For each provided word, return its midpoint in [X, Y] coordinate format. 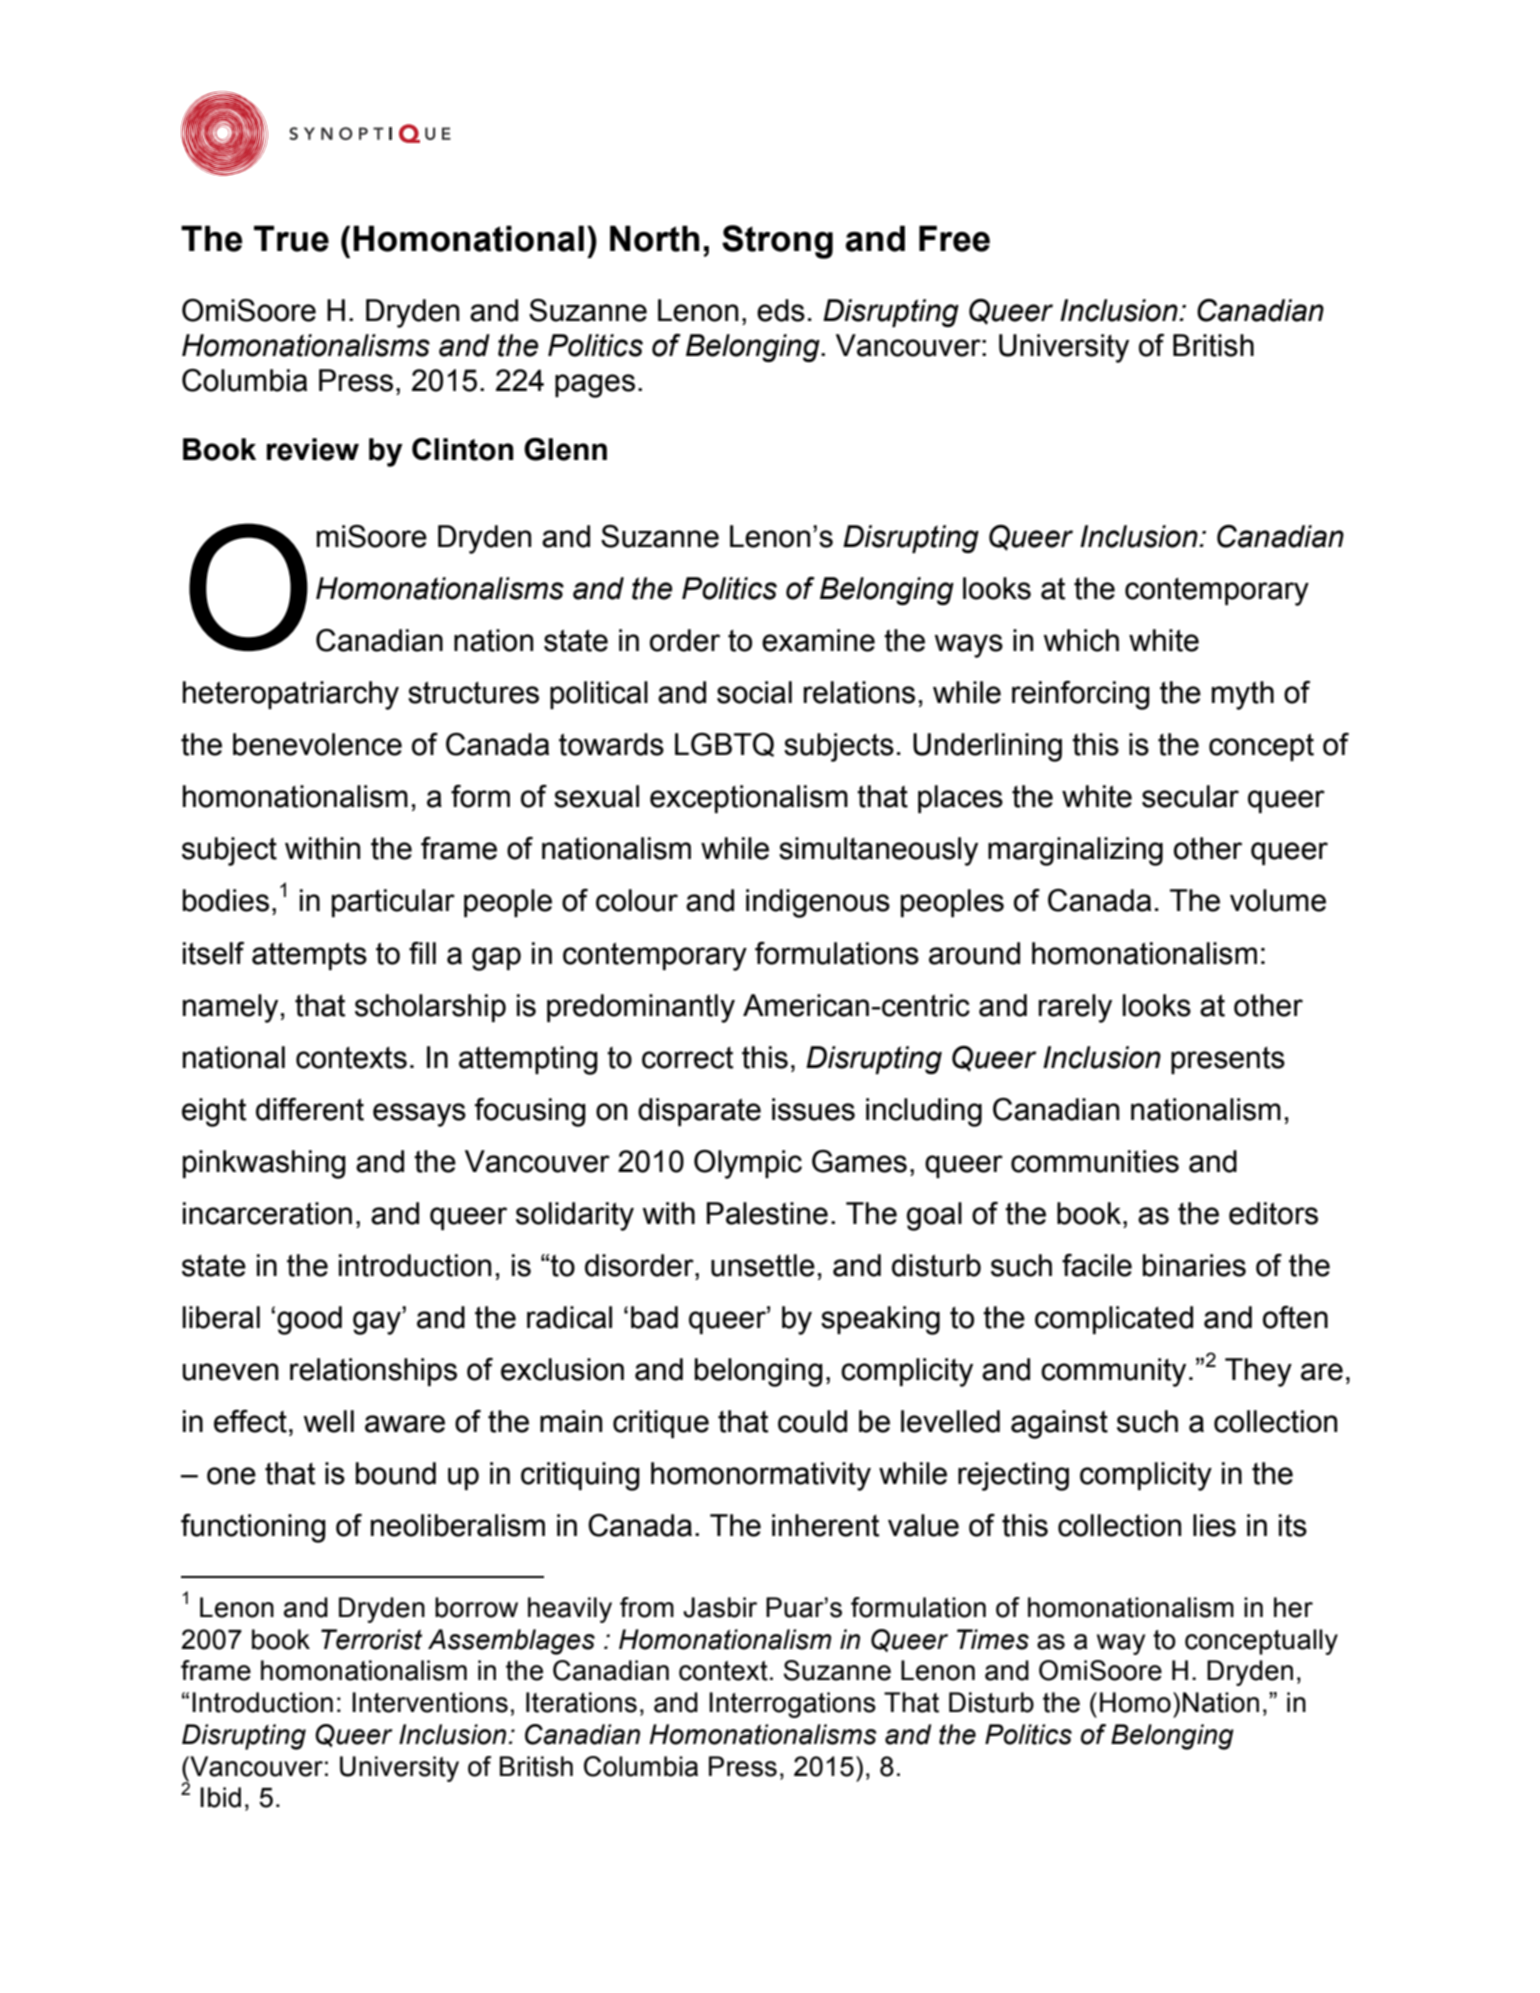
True [291, 238]
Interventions [430, 1702]
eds [781, 310]
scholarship [430, 1008]
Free [954, 238]
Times [993, 1639]
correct [687, 1058]
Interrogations [792, 1705]
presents [1228, 1060]
